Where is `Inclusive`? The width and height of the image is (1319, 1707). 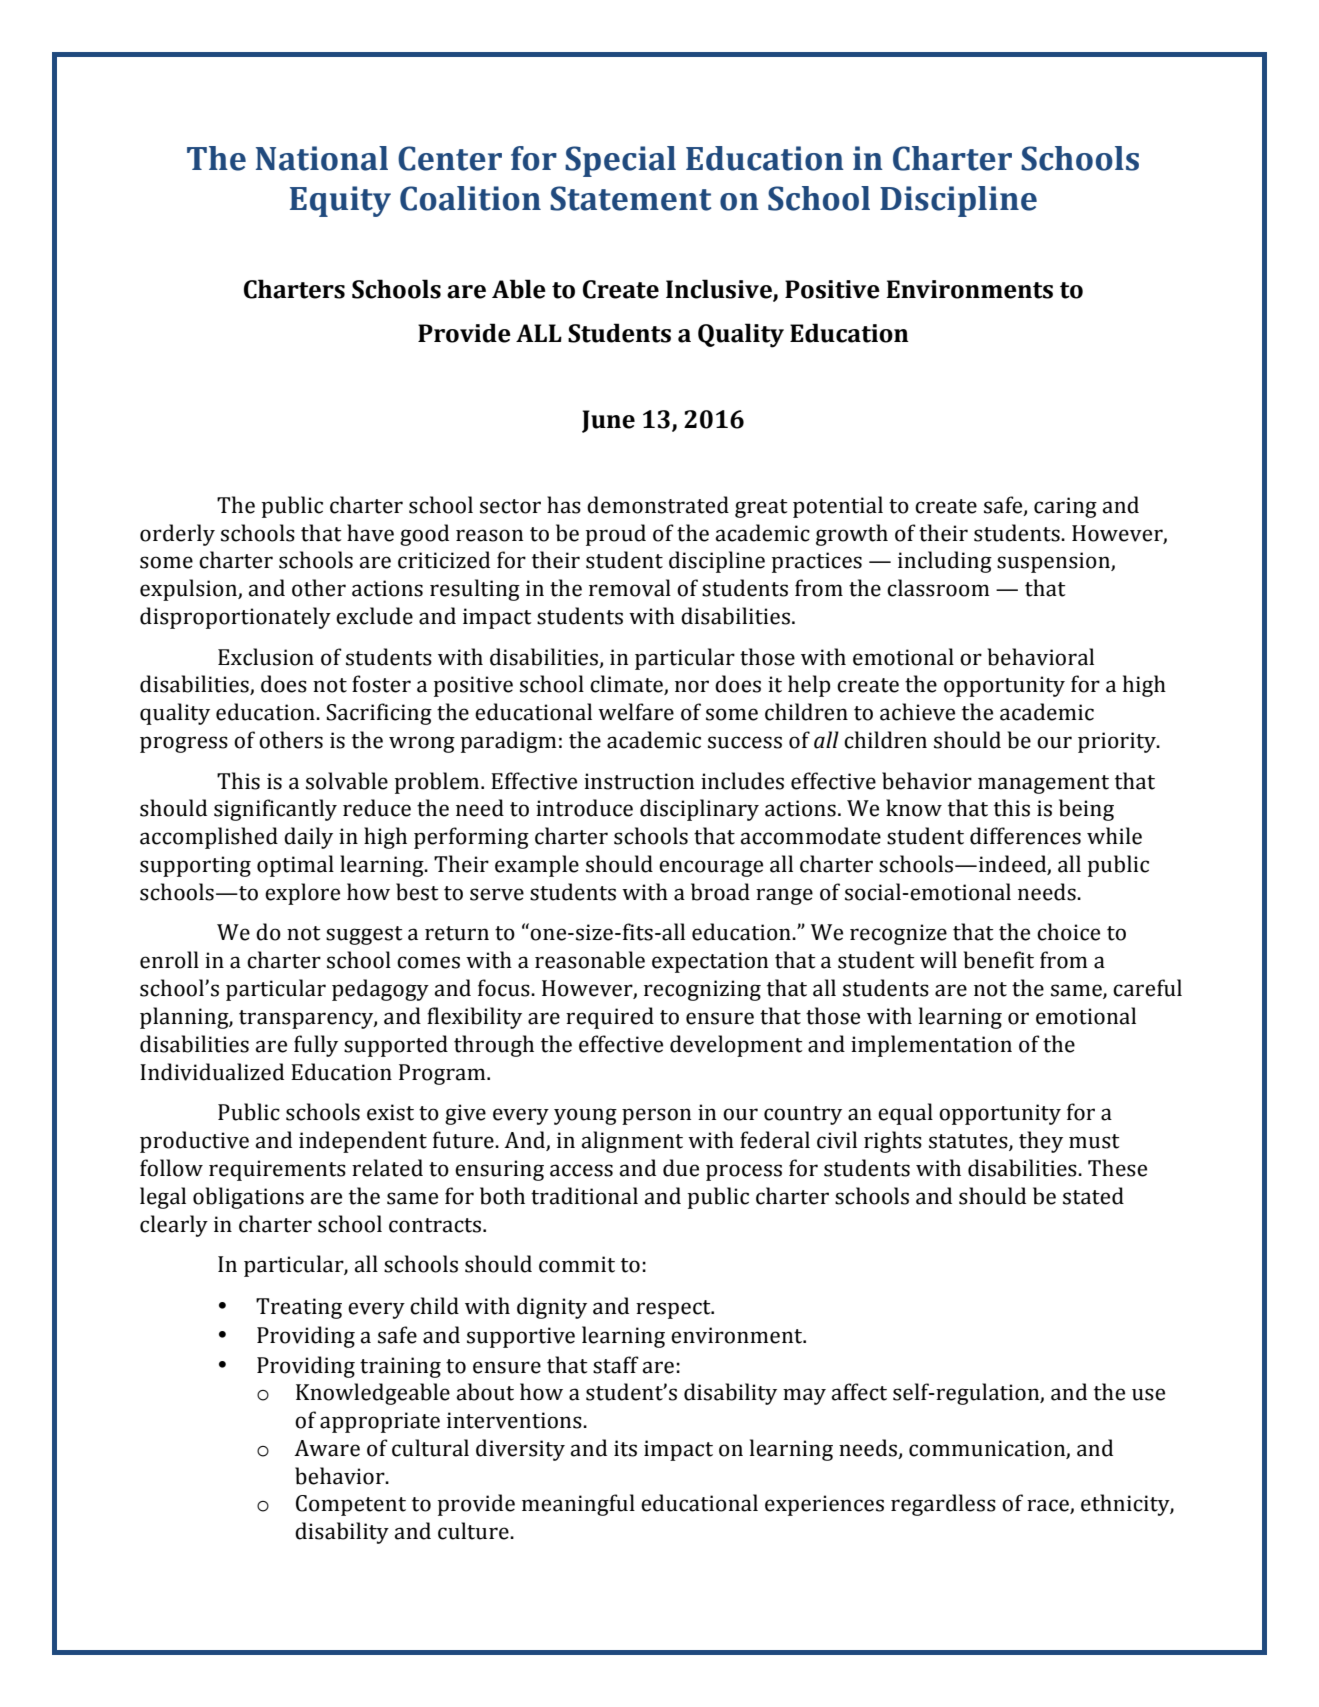 Inclusive is located at coordinates (720, 290).
